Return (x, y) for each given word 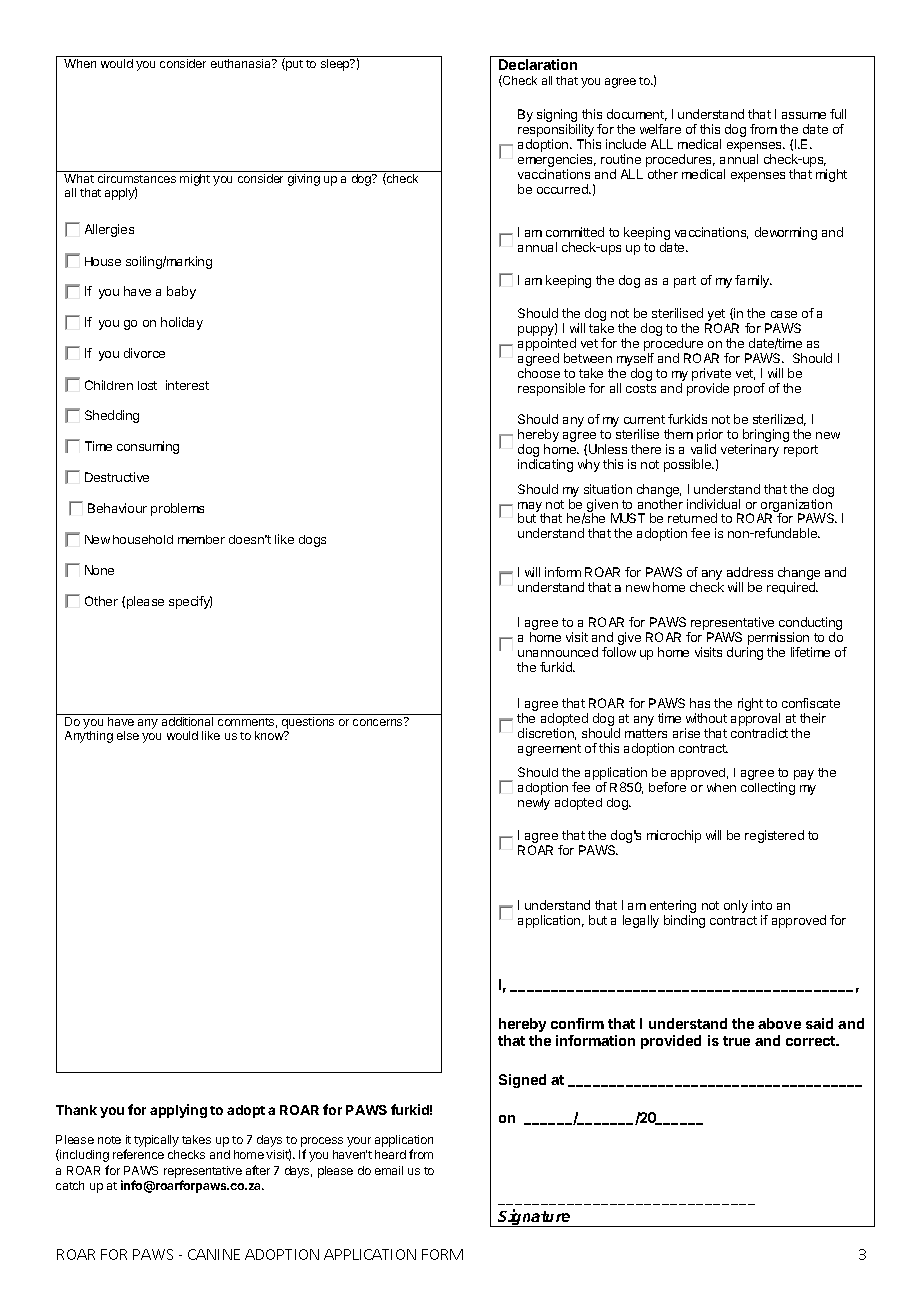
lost (147, 385)
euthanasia (242, 63)
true (736, 1041)
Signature (535, 1218)
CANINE (214, 1254)
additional (187, 721)
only (736, 906)
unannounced (558, 652)
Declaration (538, 64)
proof (749, 389)
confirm (577, 1023)
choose (539, 373)
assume (804, 115)
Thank (76, 1110)
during (745, 653)
